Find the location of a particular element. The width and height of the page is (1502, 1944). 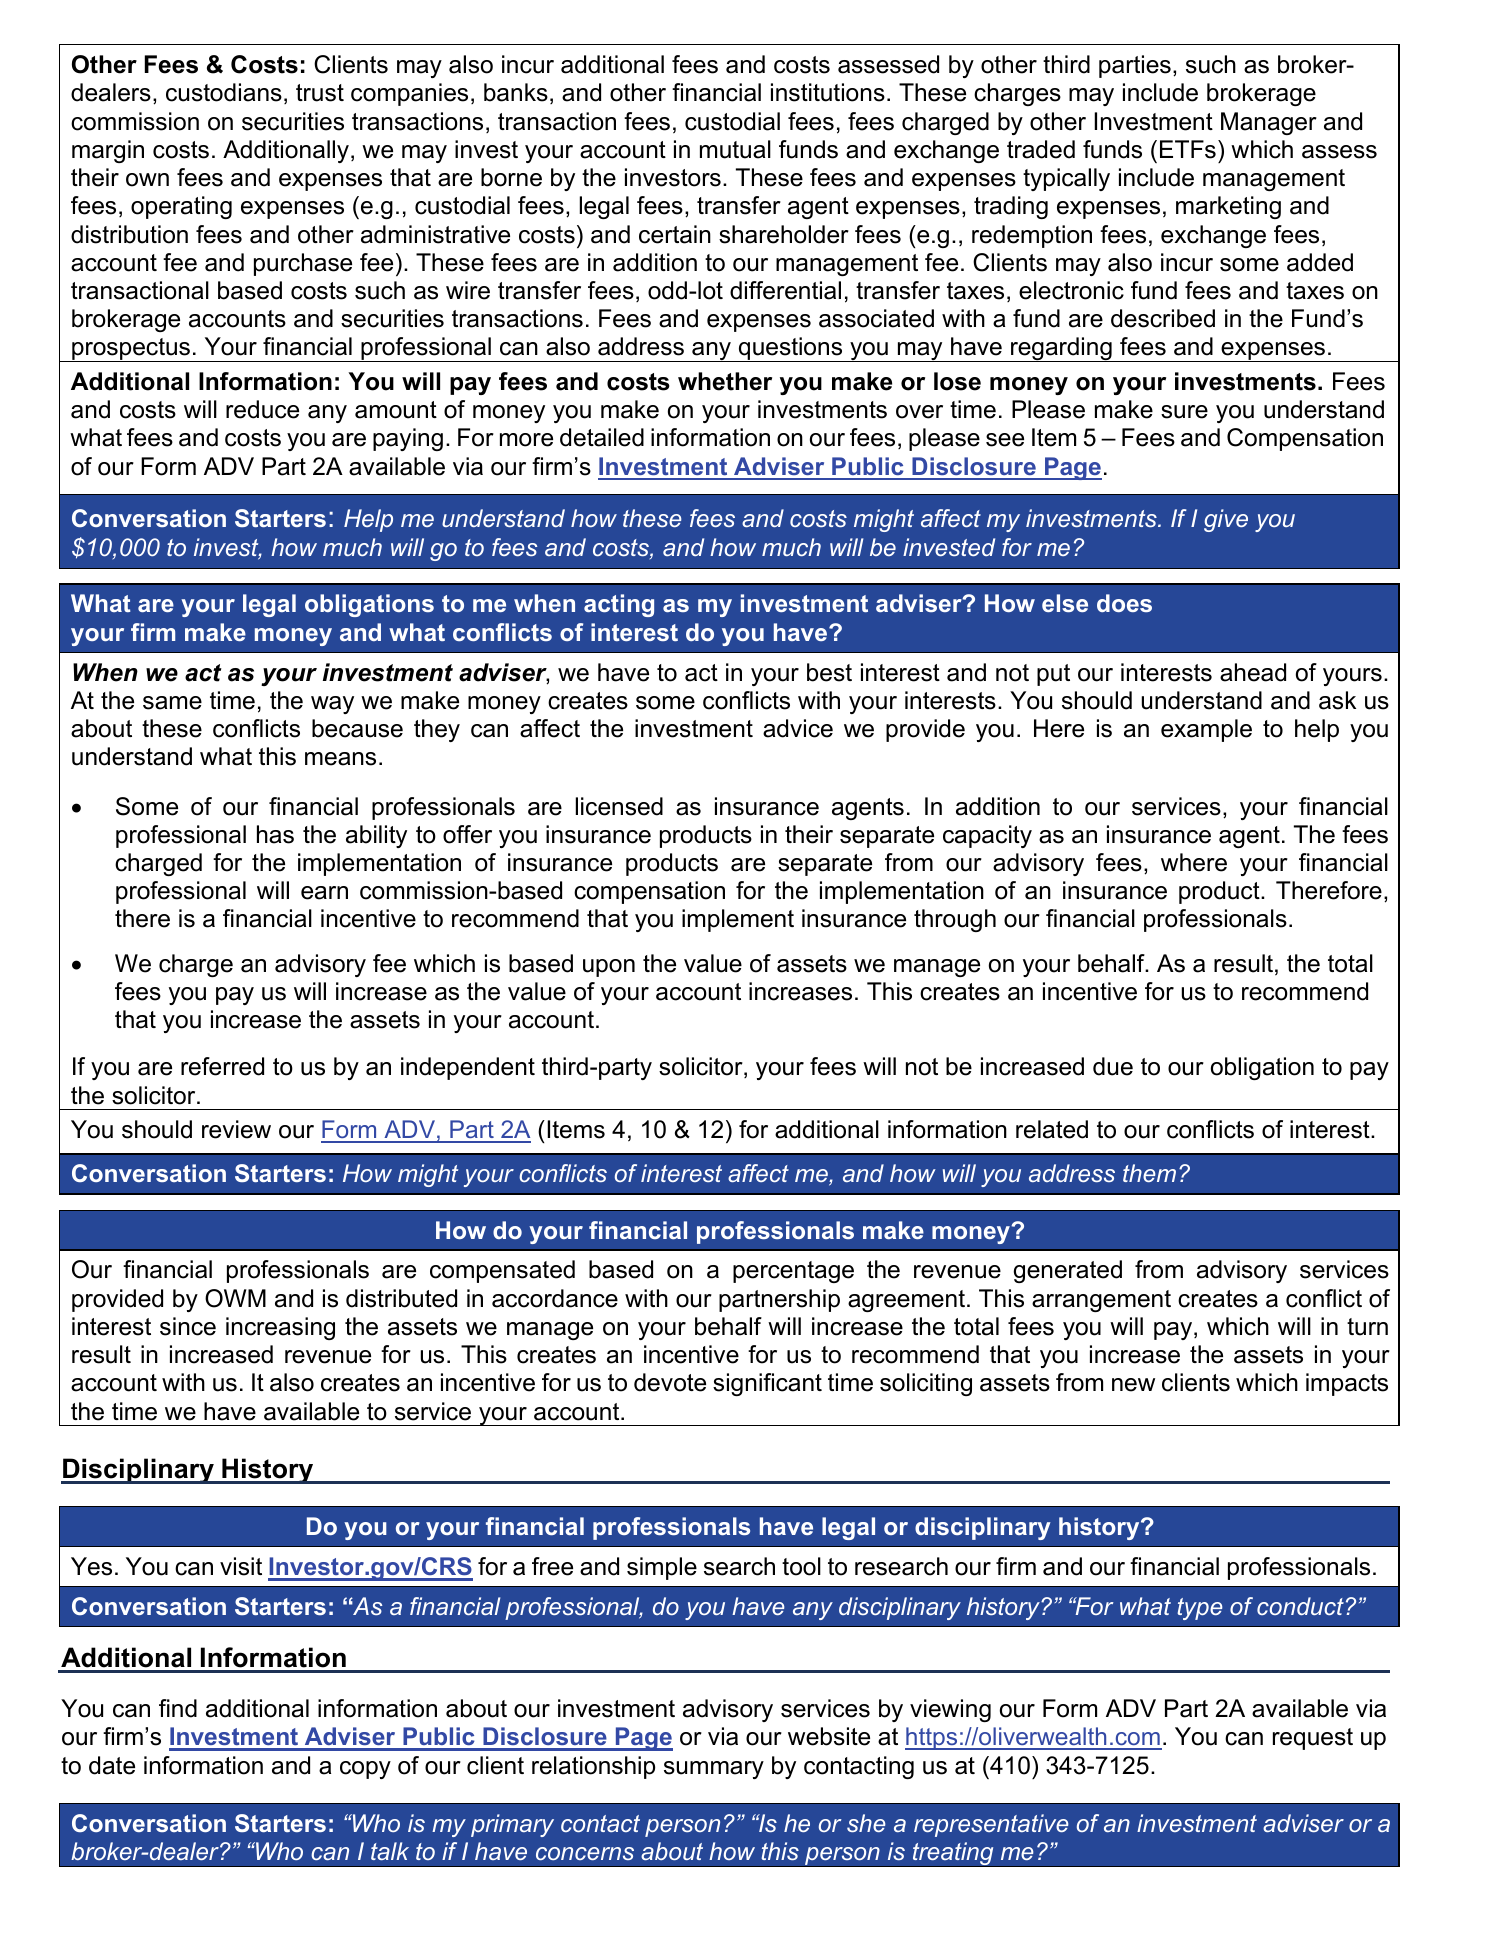

marketing is located at coordinates (1228, 207).
